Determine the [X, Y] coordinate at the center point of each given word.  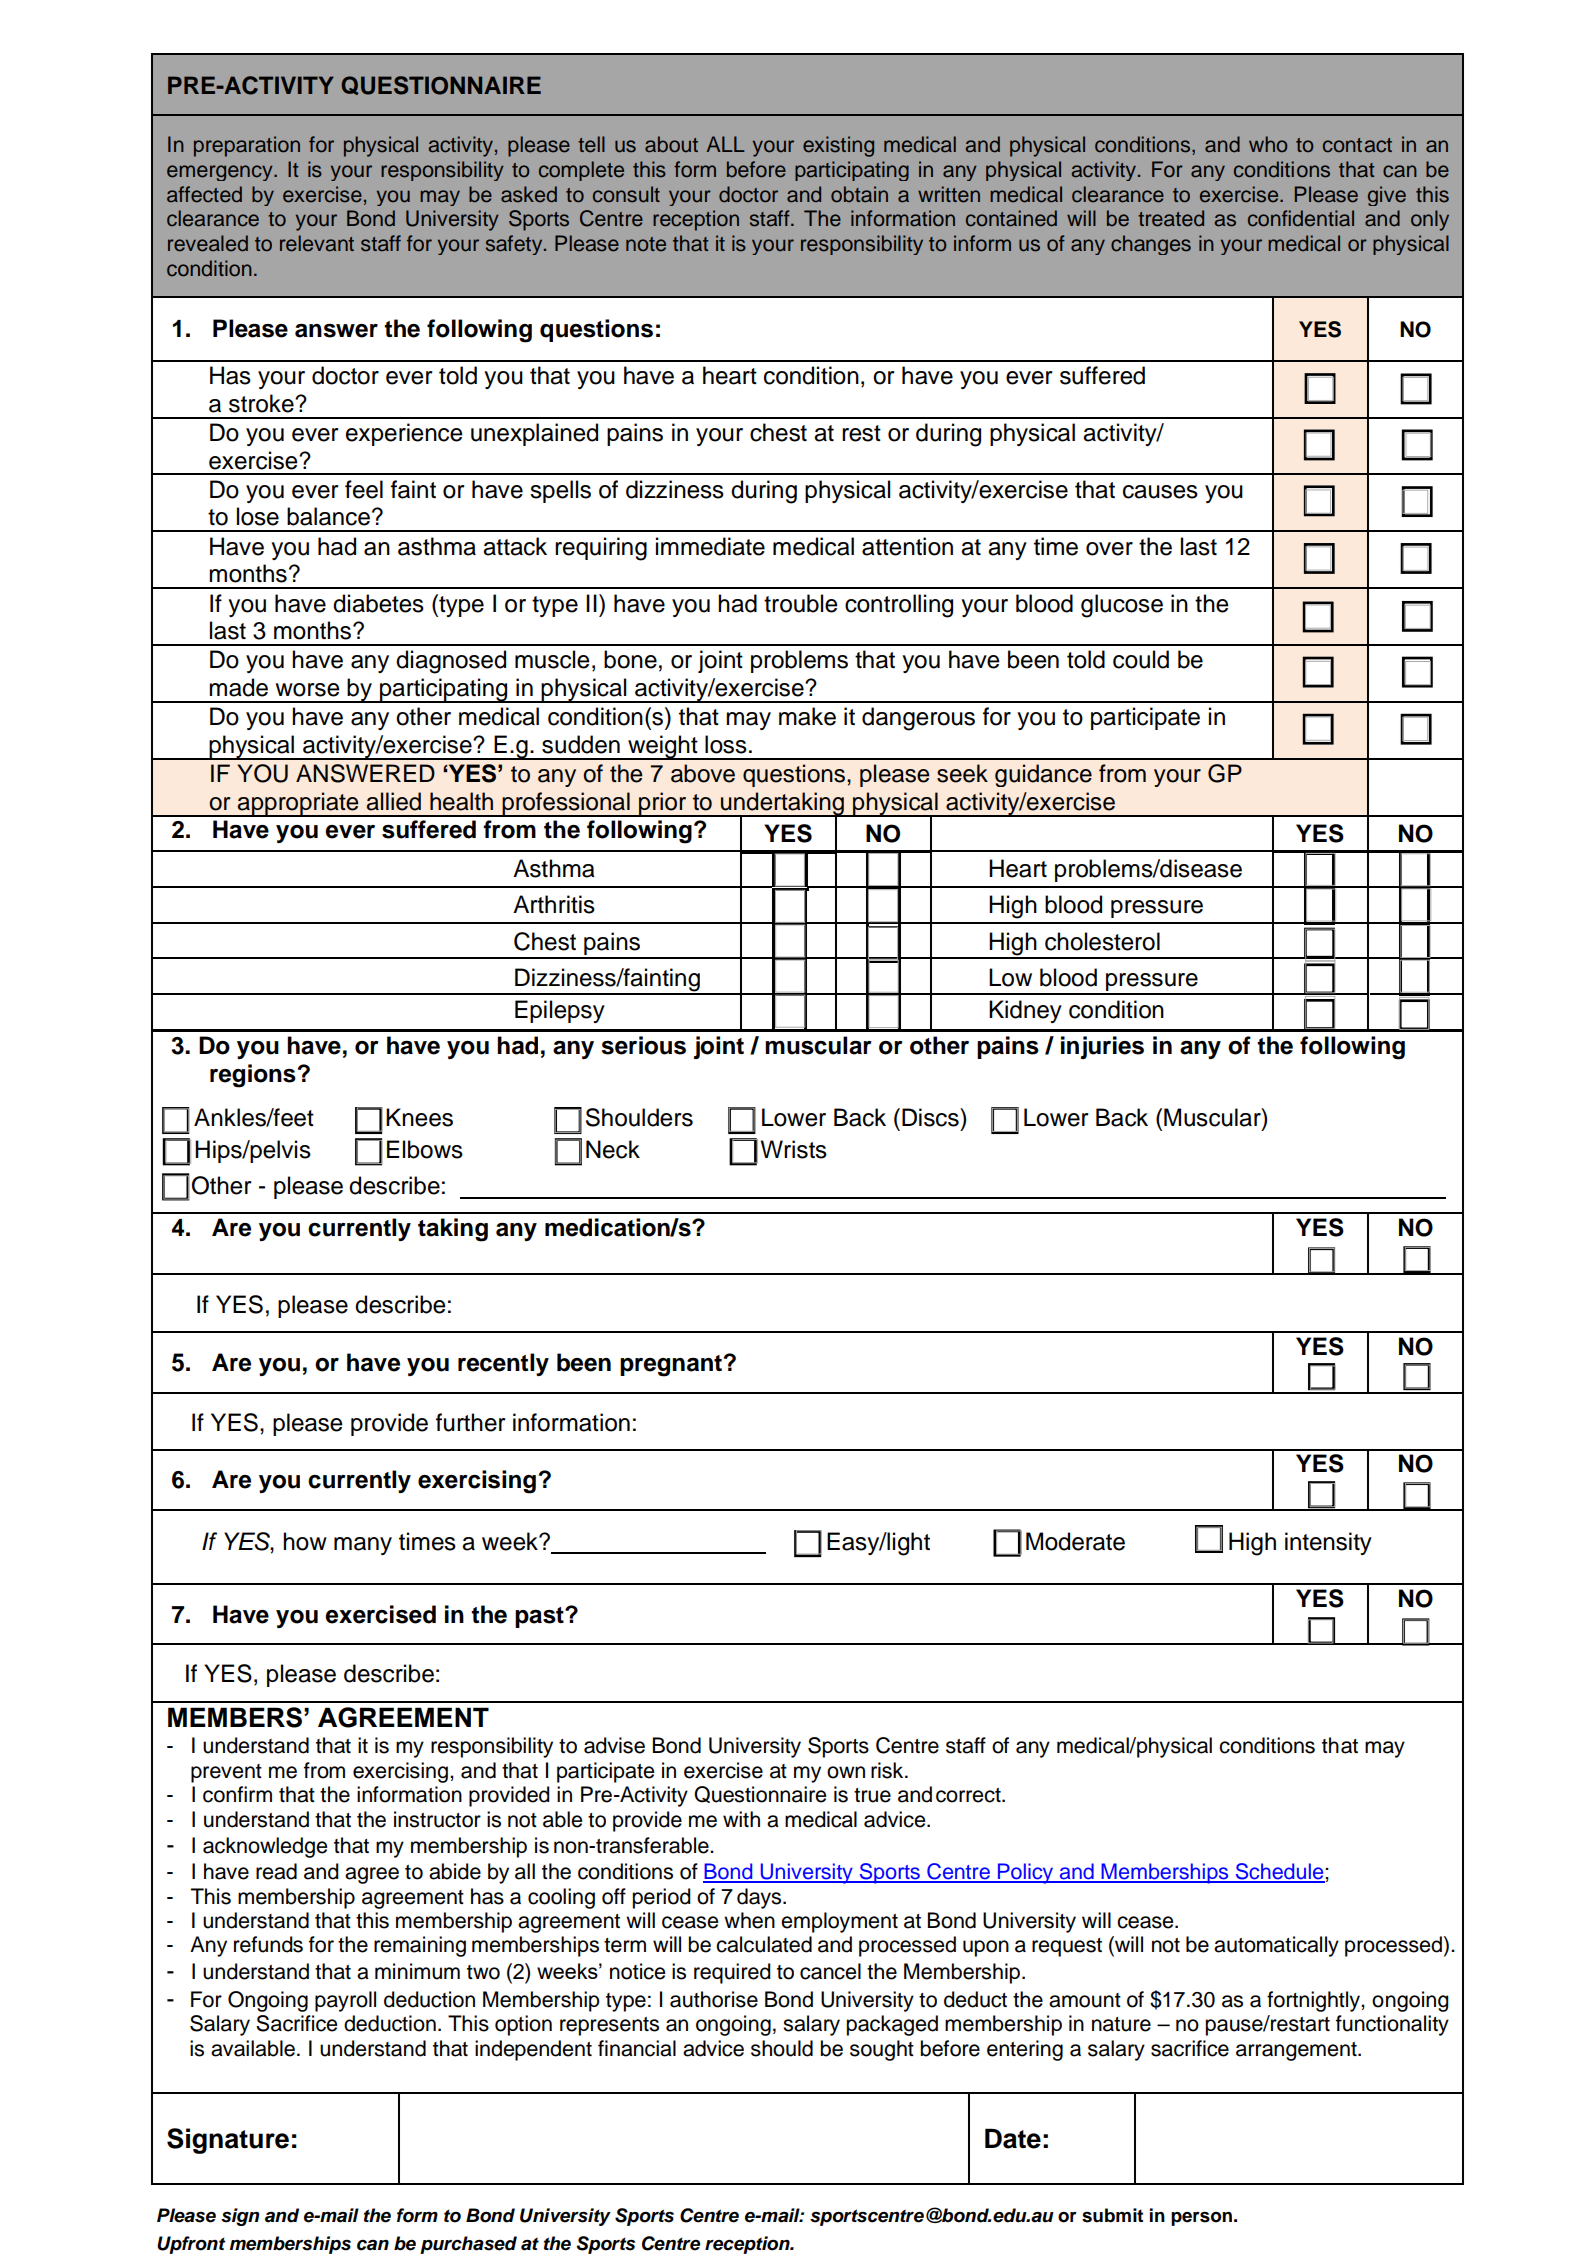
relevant [317, 243]
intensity [1328, 1543]
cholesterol [1102, 941]
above [703, 773]
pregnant [672, 1366]
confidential [1301, 218]
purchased [468, 2245]
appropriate [298, 804]
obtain [859, 194]
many [363, 1546]
